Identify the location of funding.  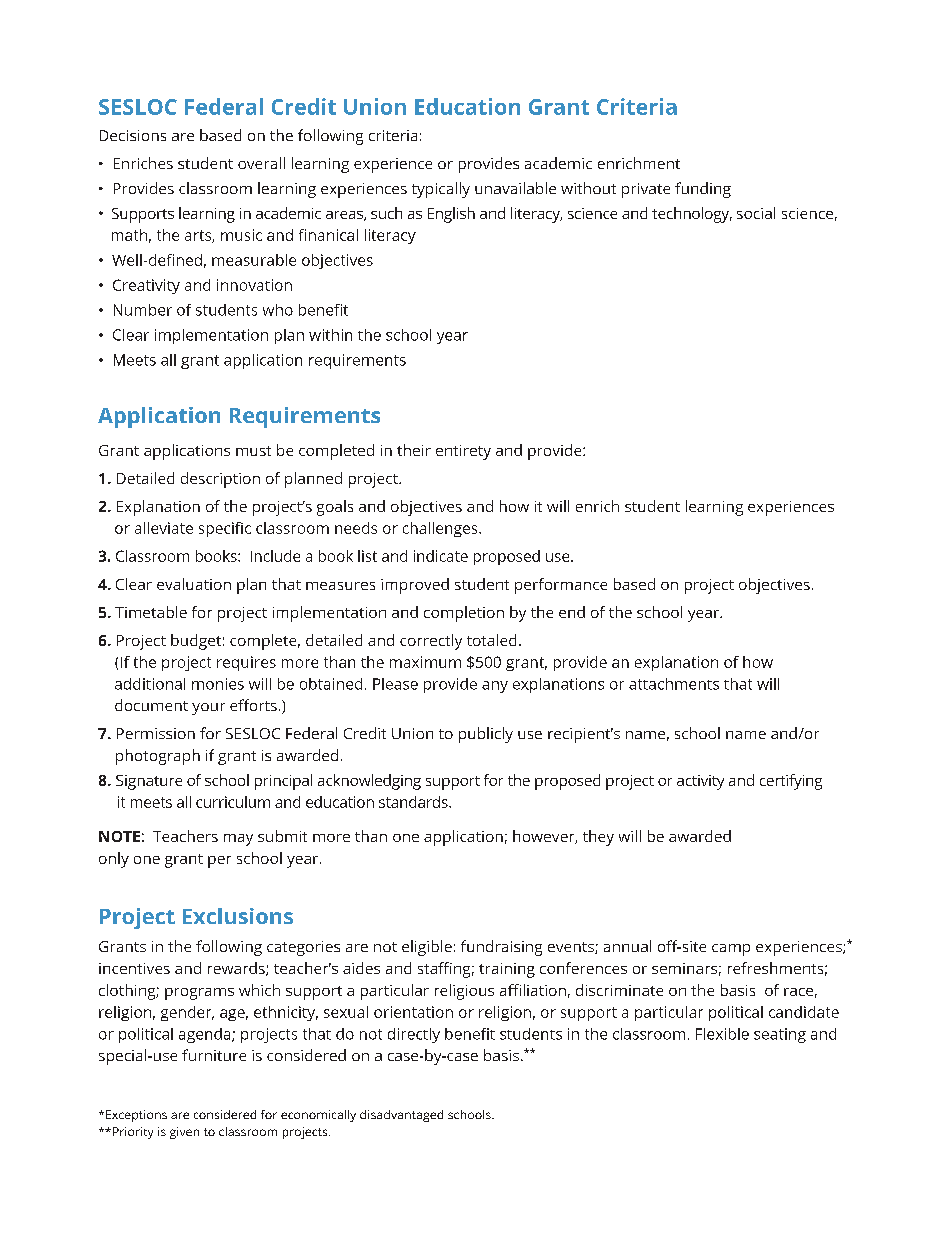
(703, 190).
